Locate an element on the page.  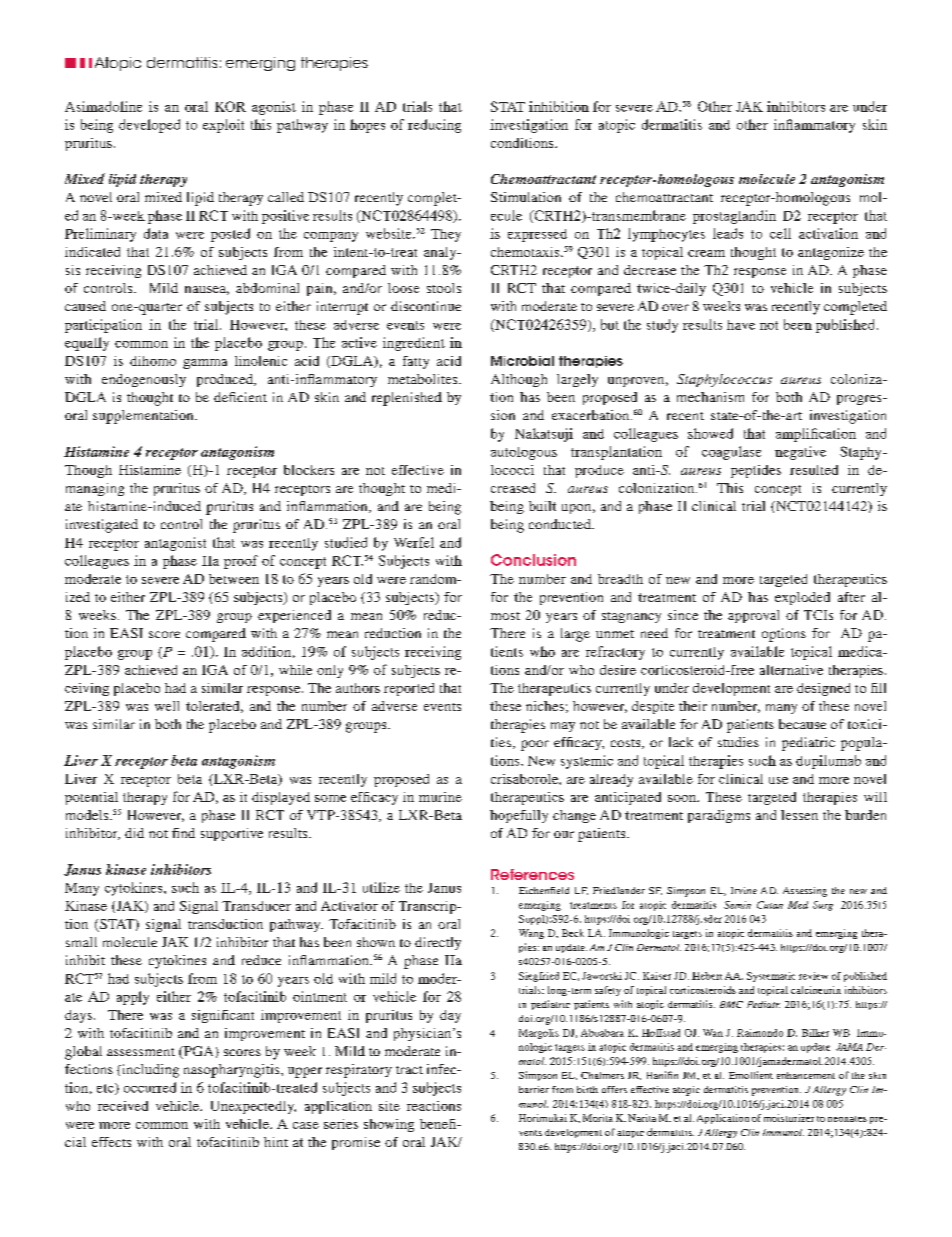
occurred is located at coordinates (150, 1087).
